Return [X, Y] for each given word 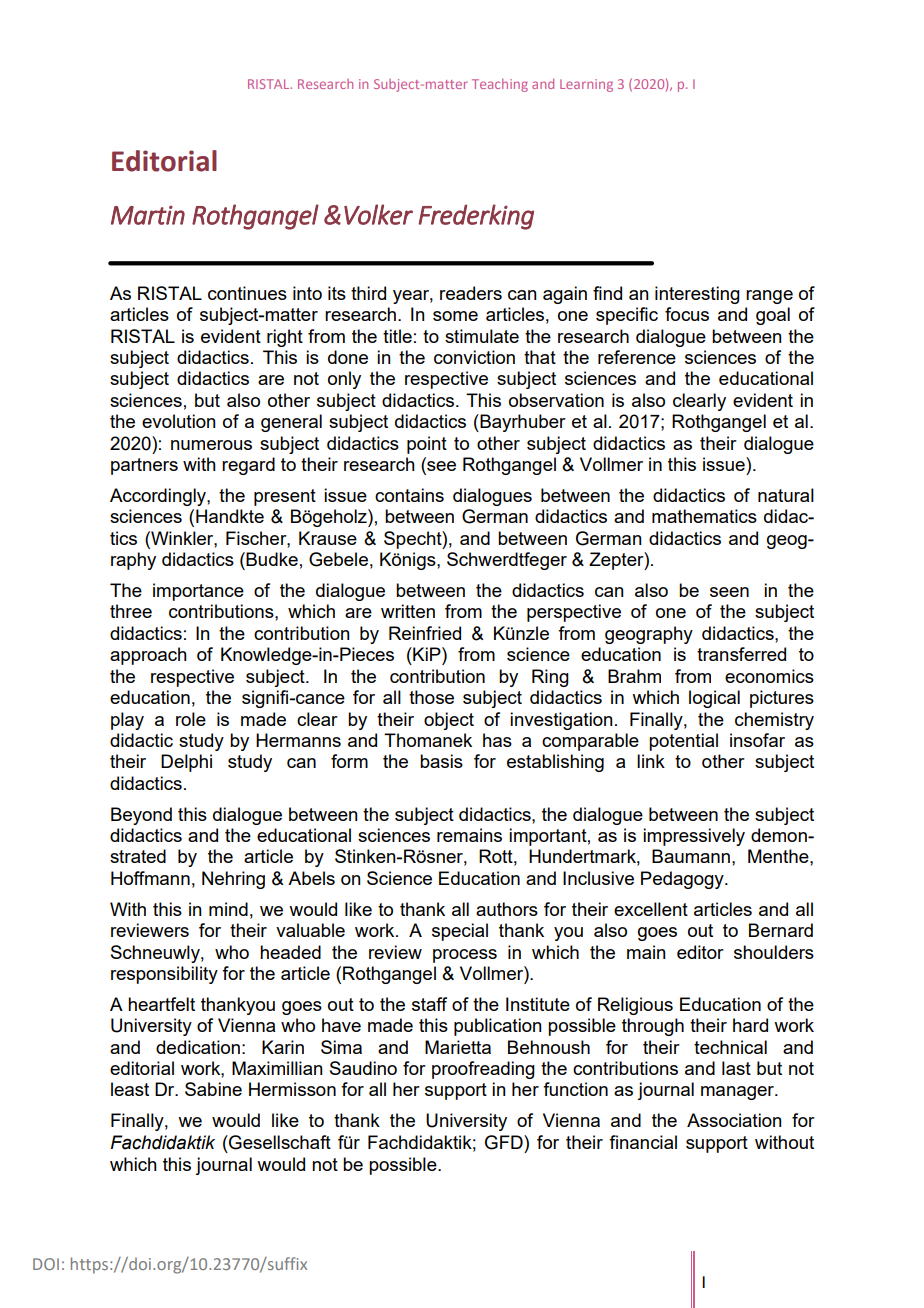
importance [198, 592]
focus [687, 314]
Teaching [500, 85]
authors [507, 909]
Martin [148, 215]
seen [729, 592]
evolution [179, 421]
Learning [586, 85]
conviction [474, 357]
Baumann [691, 856]
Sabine [213, 1089]
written [408, 611]
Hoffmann [150, 878]
